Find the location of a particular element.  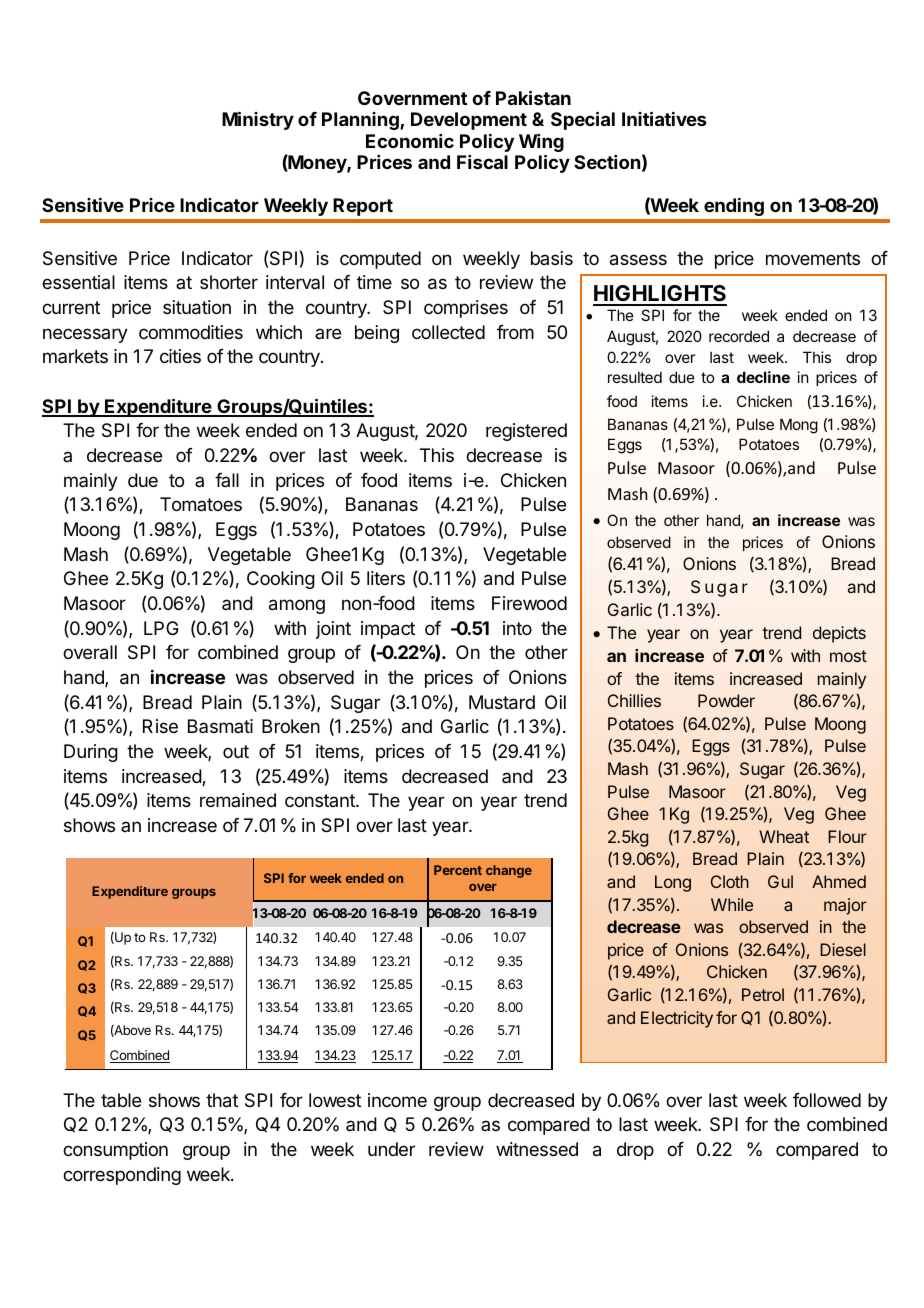

Initiatives is located at coordinates (664, 118).
